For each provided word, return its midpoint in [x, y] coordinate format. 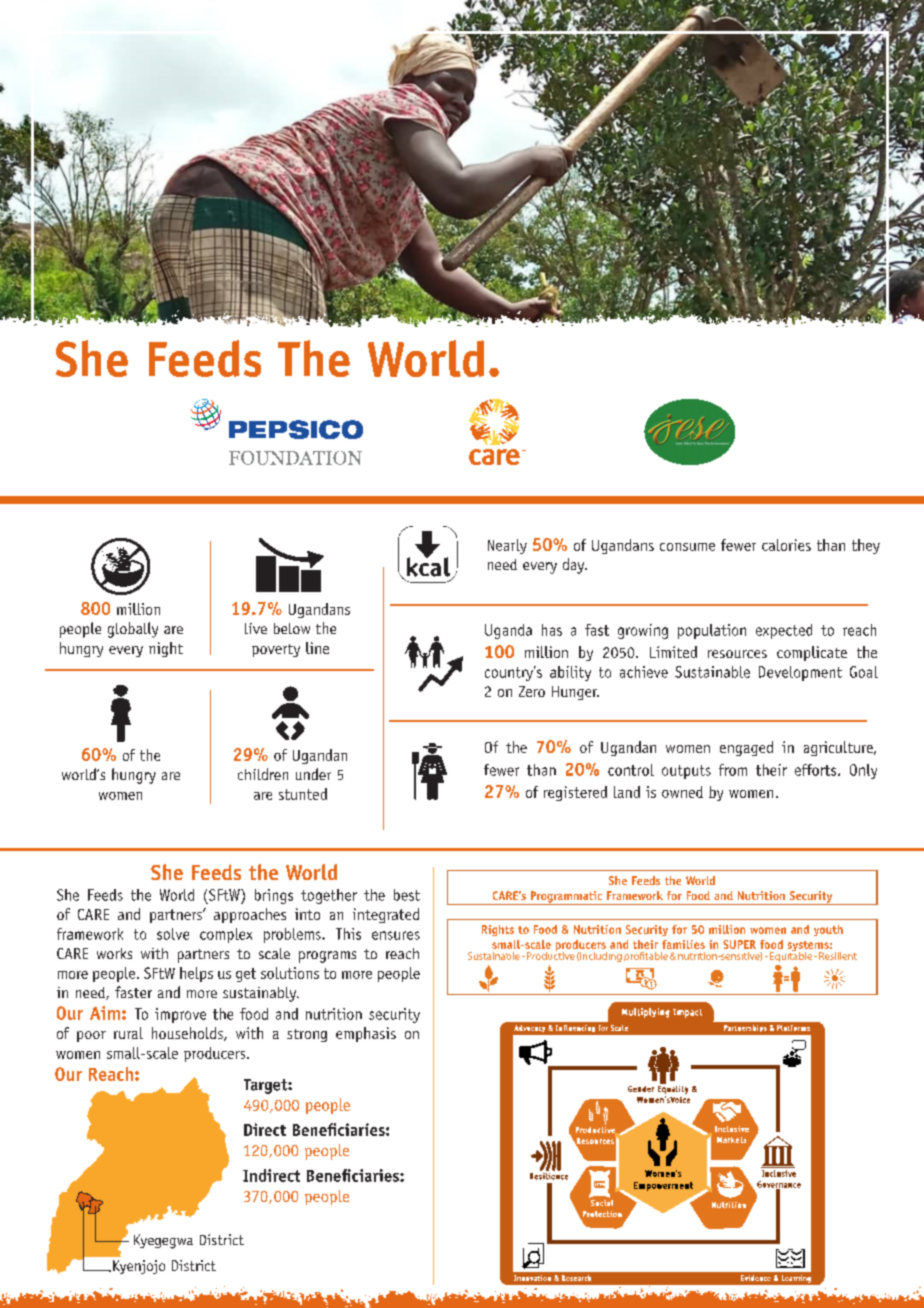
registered [575, 793]
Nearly [507, 546]
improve [180, 1015]
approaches [250, 915]
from [733, 770]
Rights [498, 930]
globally [133, 630]
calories [786, 545]
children [263, 774]
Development [800, 673]
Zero [532, 691]
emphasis [366, 1034]
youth [828, 930]
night [166, 649]
